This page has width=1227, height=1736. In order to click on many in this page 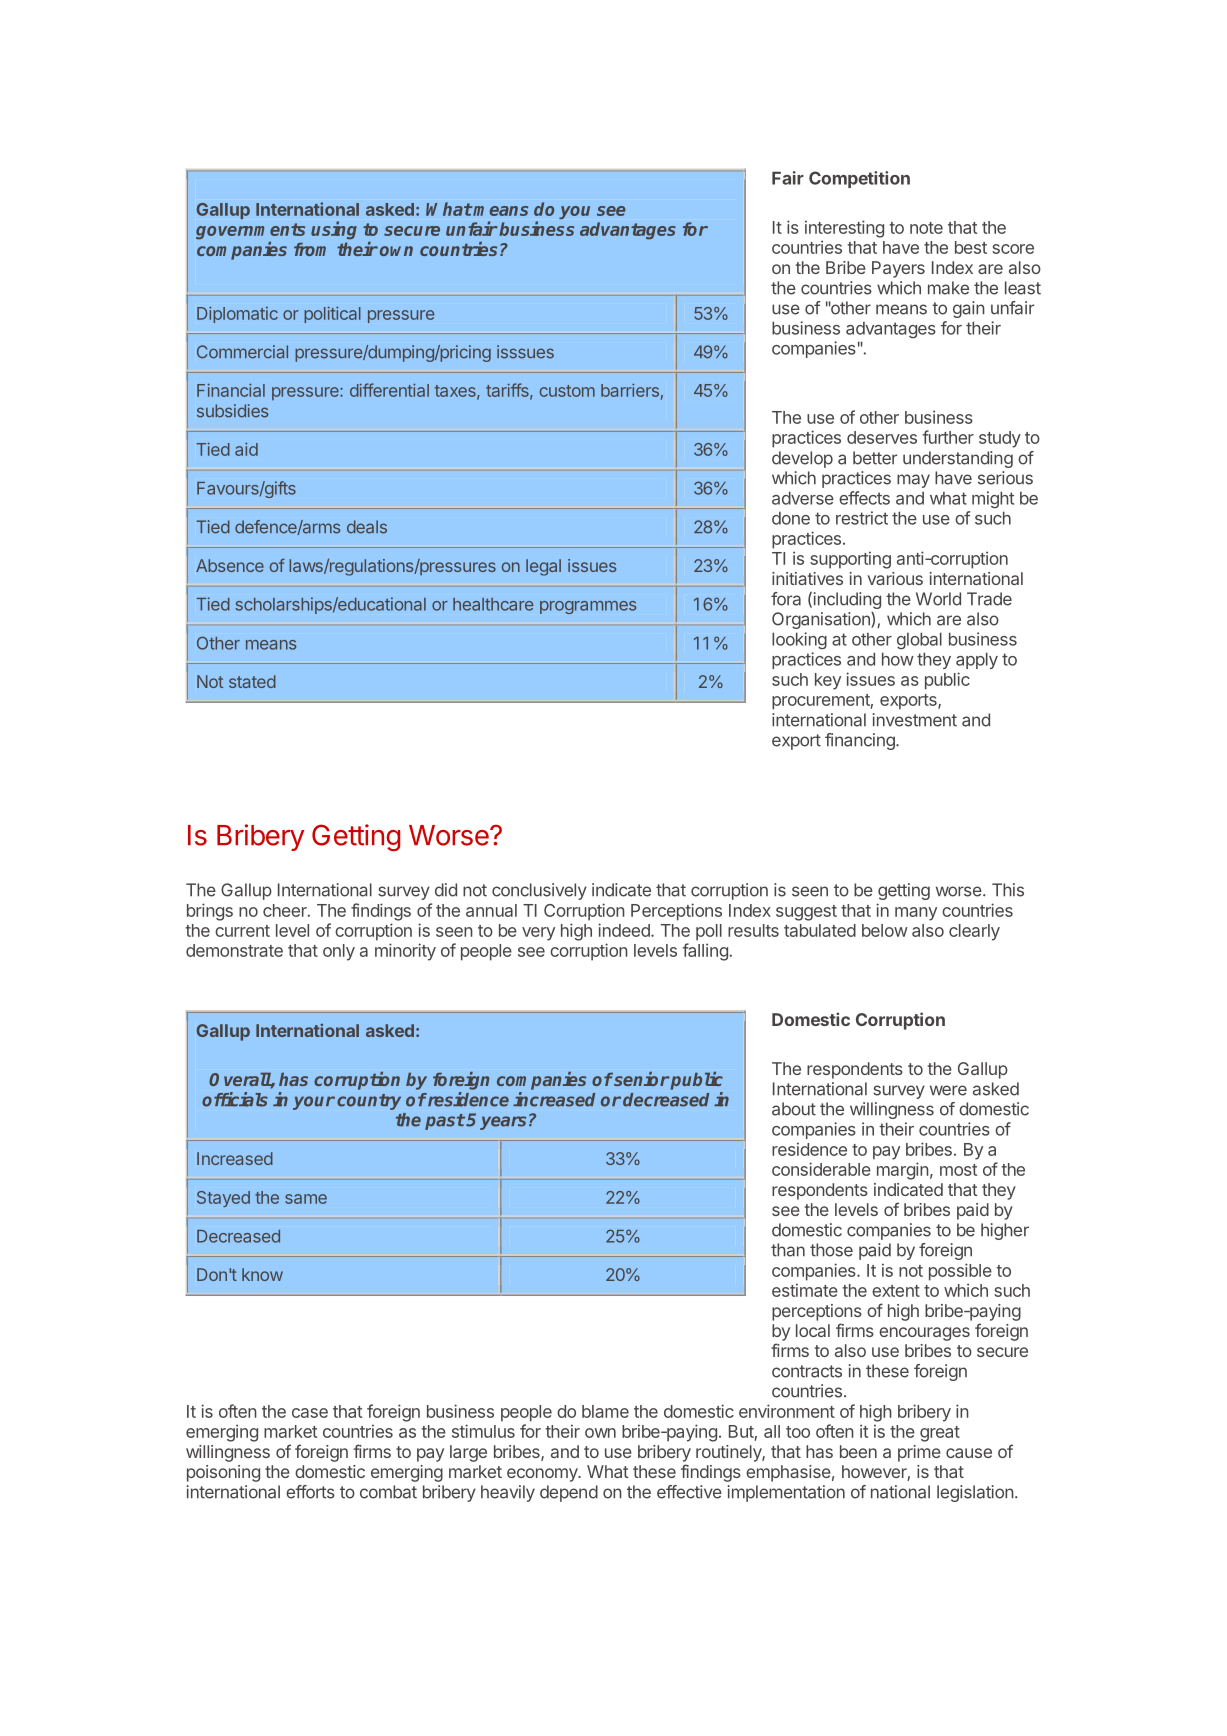, I will do `click(916, 914)`.
